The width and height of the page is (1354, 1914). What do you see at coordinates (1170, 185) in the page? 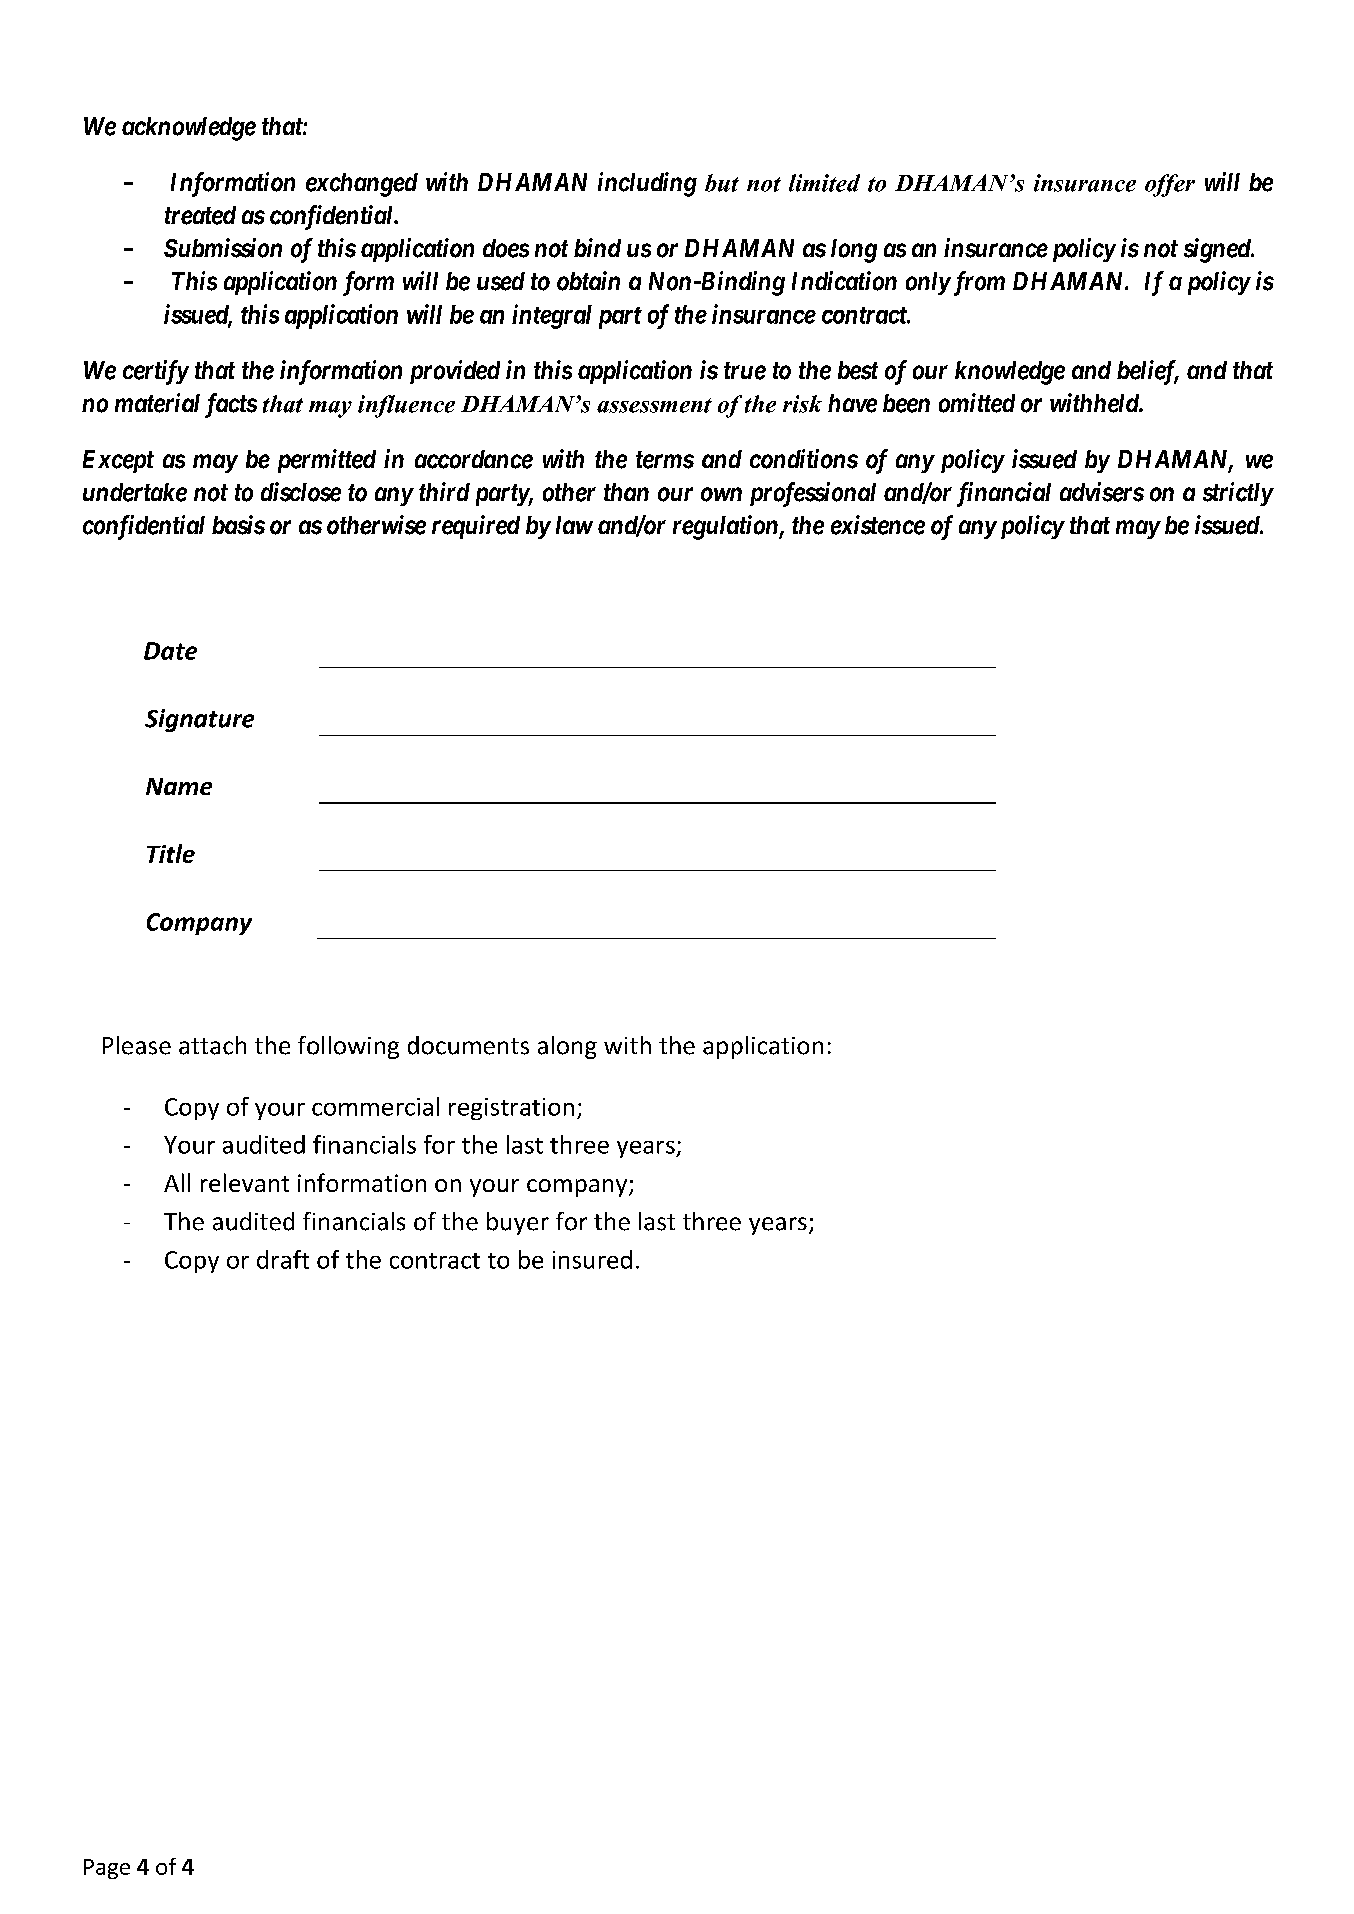
I see `offer` at bounding box center [1170, 185].
